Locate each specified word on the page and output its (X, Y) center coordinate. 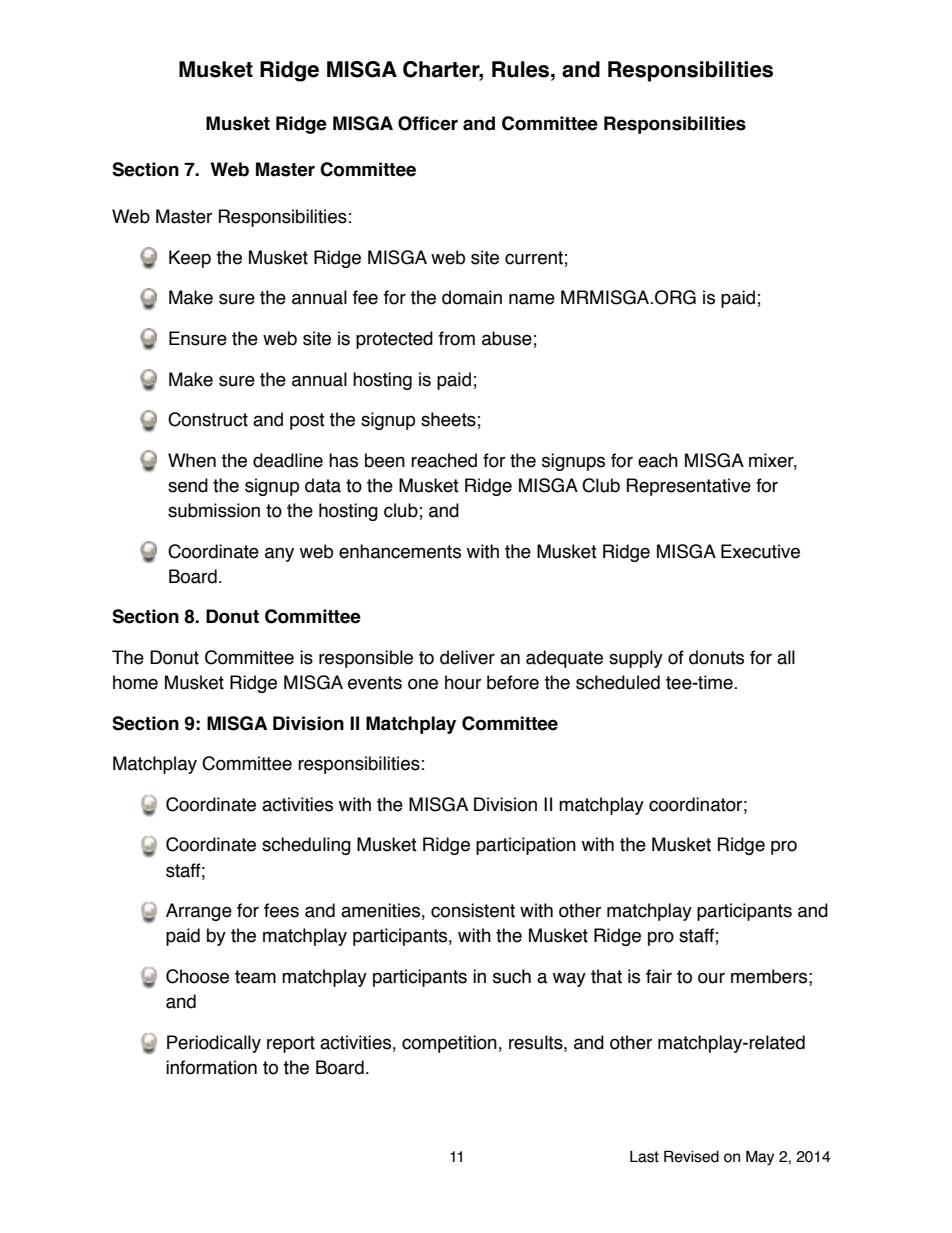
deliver (467, 657)
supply (636, 659)
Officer (428, 123)
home (135, 682)
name (532, 299)
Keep (190, 259)
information (211, 1067)
